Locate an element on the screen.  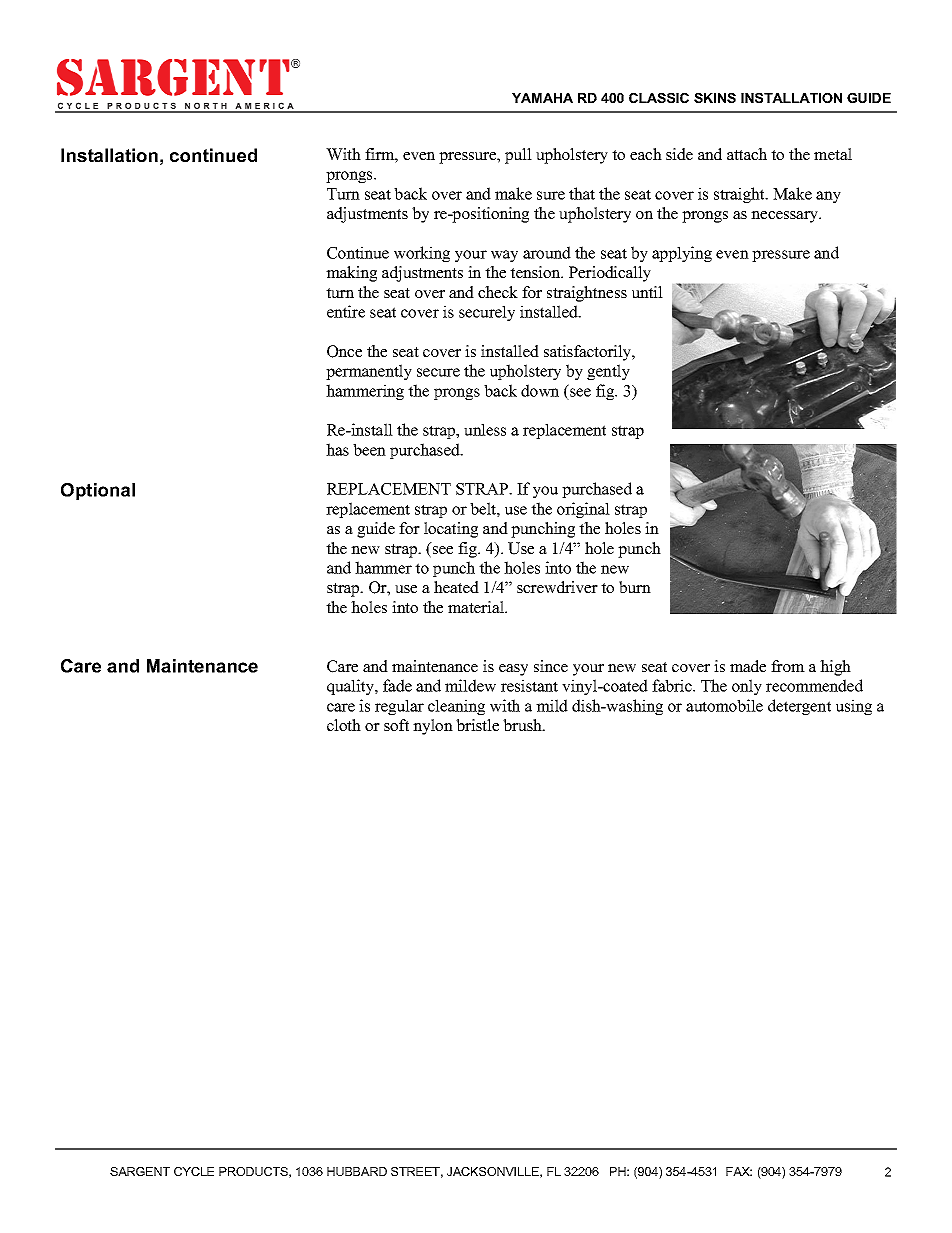
soft is located at coordinates (396, 725).
